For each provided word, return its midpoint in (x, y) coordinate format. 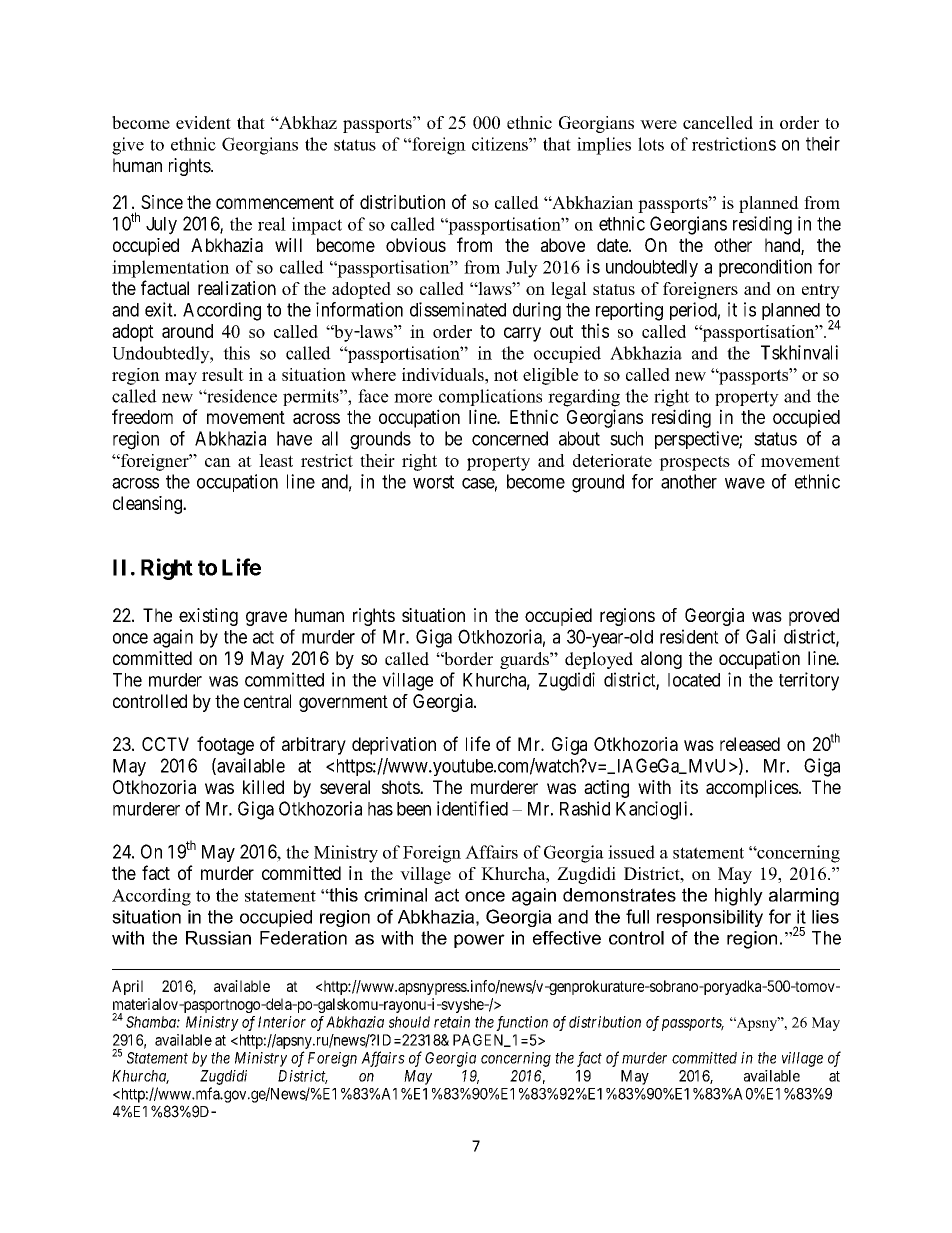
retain (452, 1022)
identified (472, 808)
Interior (282, 1022)
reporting (629, 311)
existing (208, 617)
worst (433, 482)
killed (263, 787)
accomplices (752, 789)
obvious (416, 245)
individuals (444, 374)
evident (203, 122)
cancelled (718, 122)
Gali (761, 636)
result (223, 374)
